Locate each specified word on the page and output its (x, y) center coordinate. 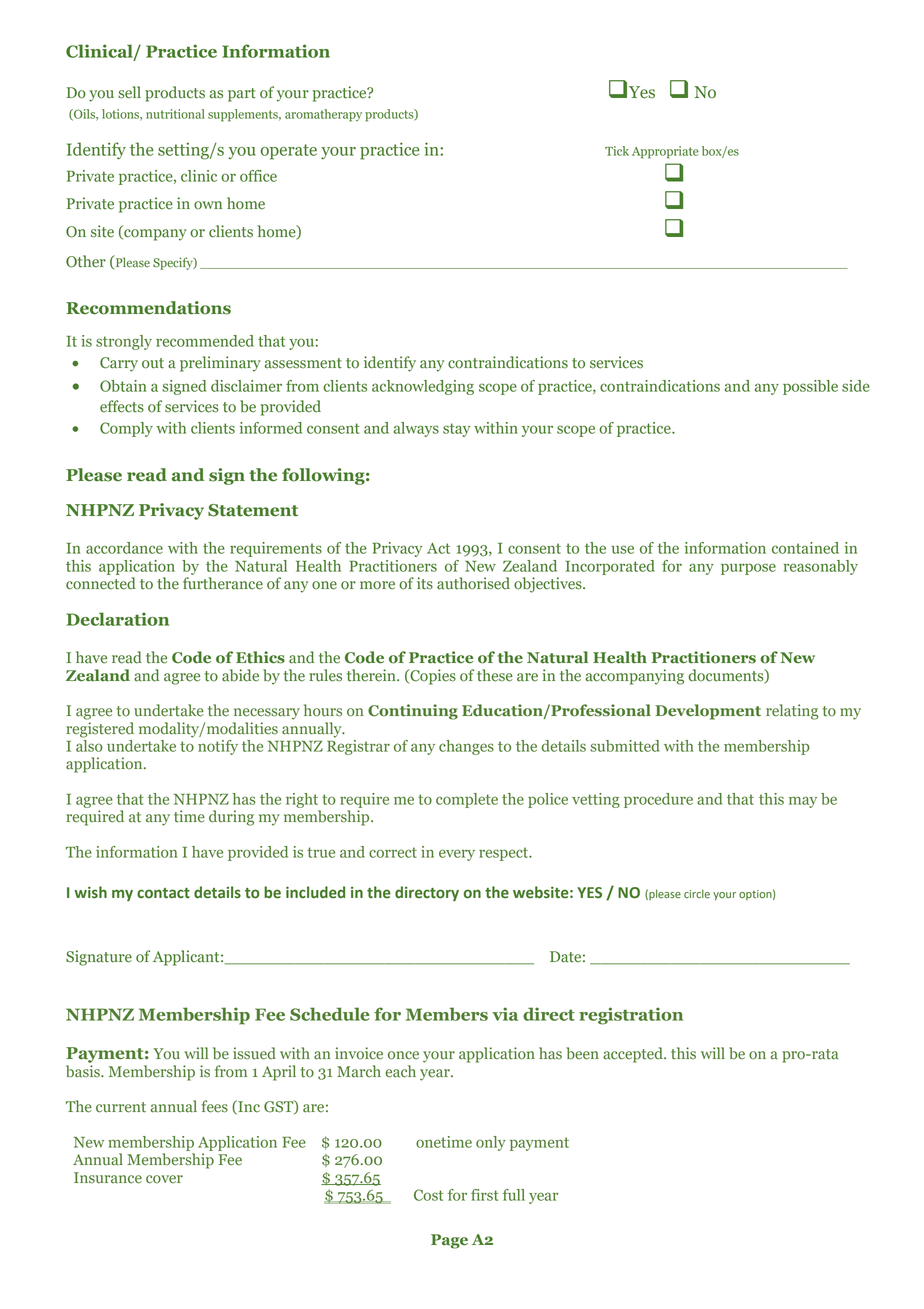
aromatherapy (323, 115)
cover (164, 1179)
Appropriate (665, 152)
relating (792, 712)
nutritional (175, 114)
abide (240, 675)
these (495, 675)
